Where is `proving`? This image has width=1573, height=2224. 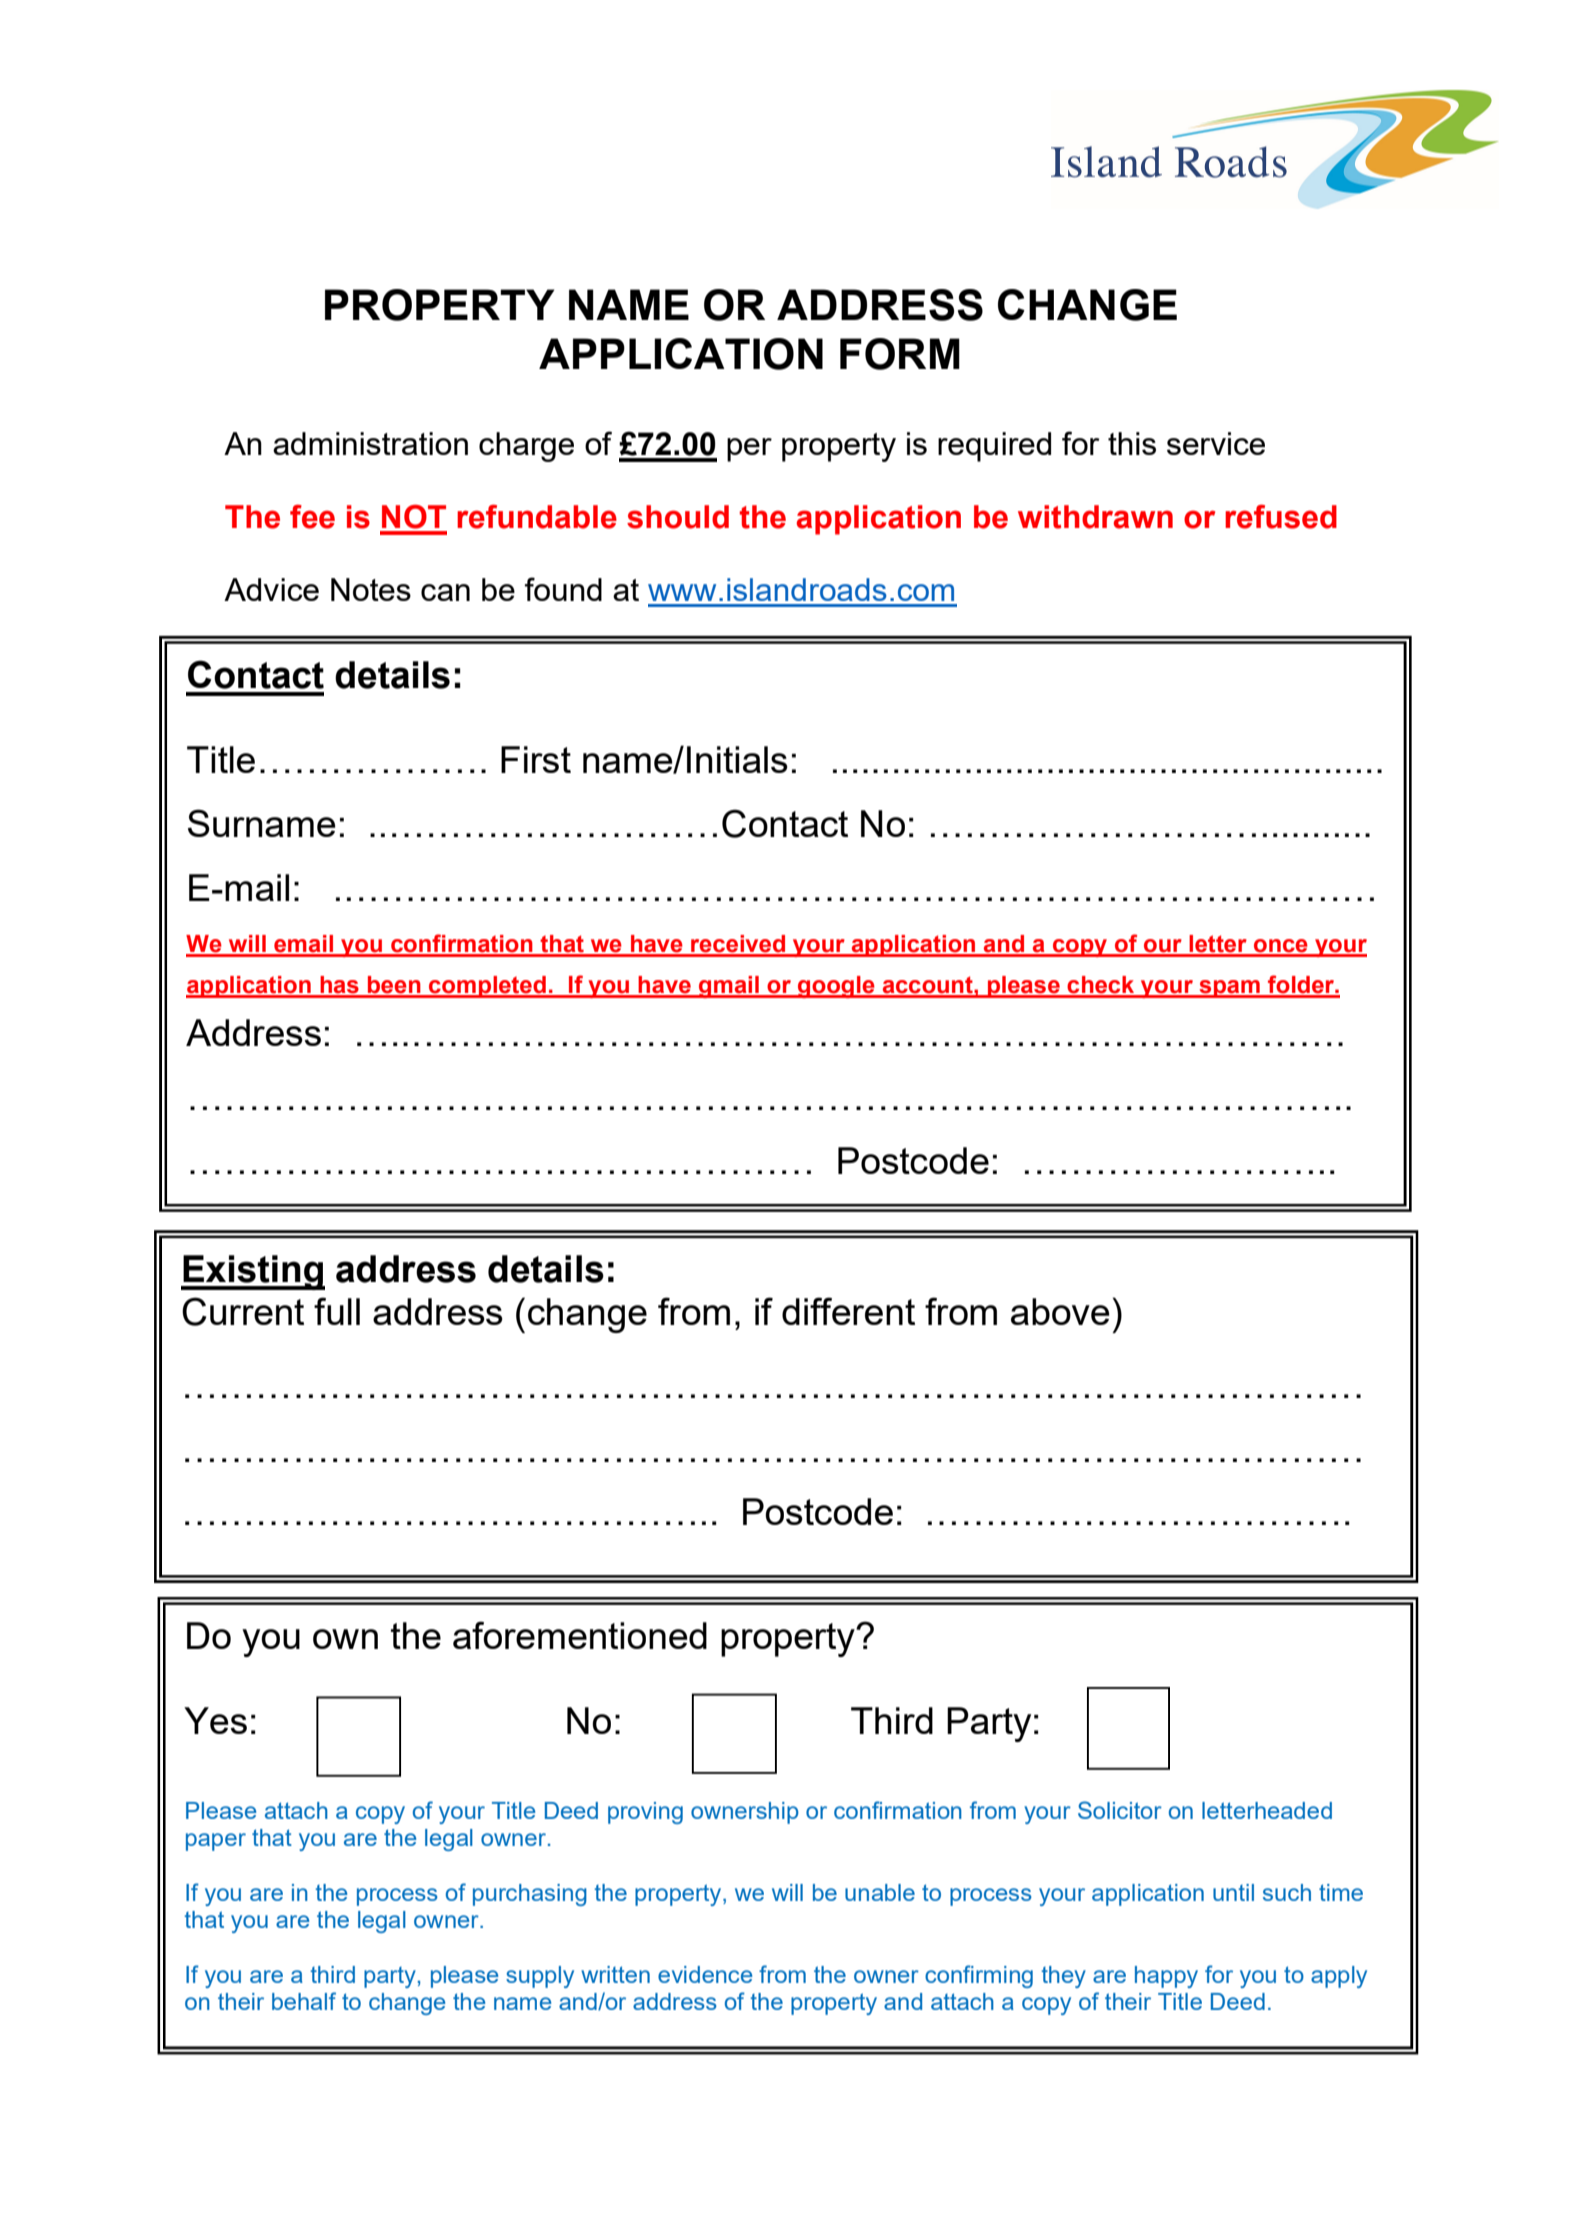
proving is located at coordinates (645, 1813).
